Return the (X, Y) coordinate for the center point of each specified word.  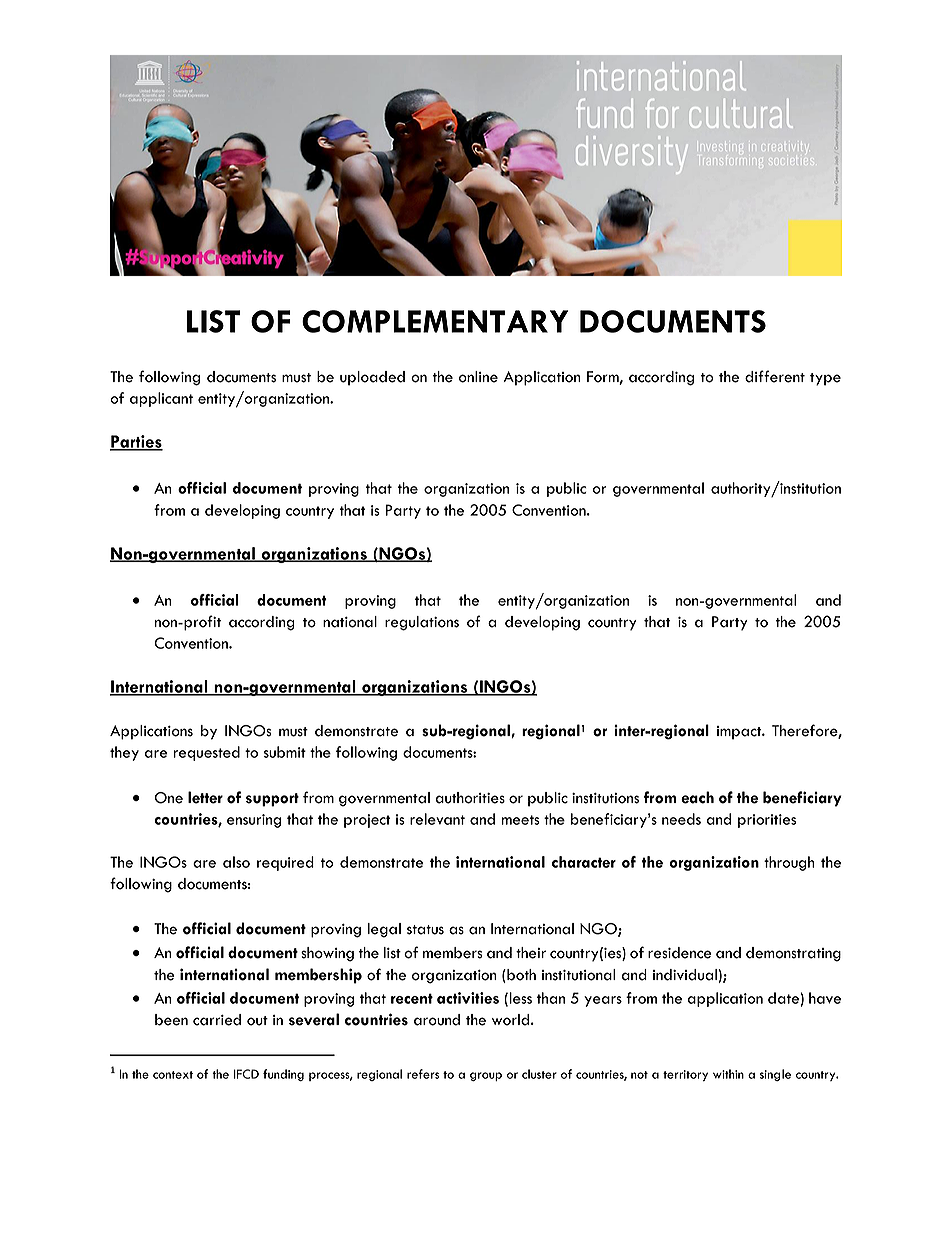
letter (205, 797)
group (486, 1076)
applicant (161, 399)
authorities (470, 798)
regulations (422, 623)
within (728, 1074)
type (825, 379)
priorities (767, 821)
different (775, 376)
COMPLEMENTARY (435, 321)
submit (285, 752)
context (173, 1075)
